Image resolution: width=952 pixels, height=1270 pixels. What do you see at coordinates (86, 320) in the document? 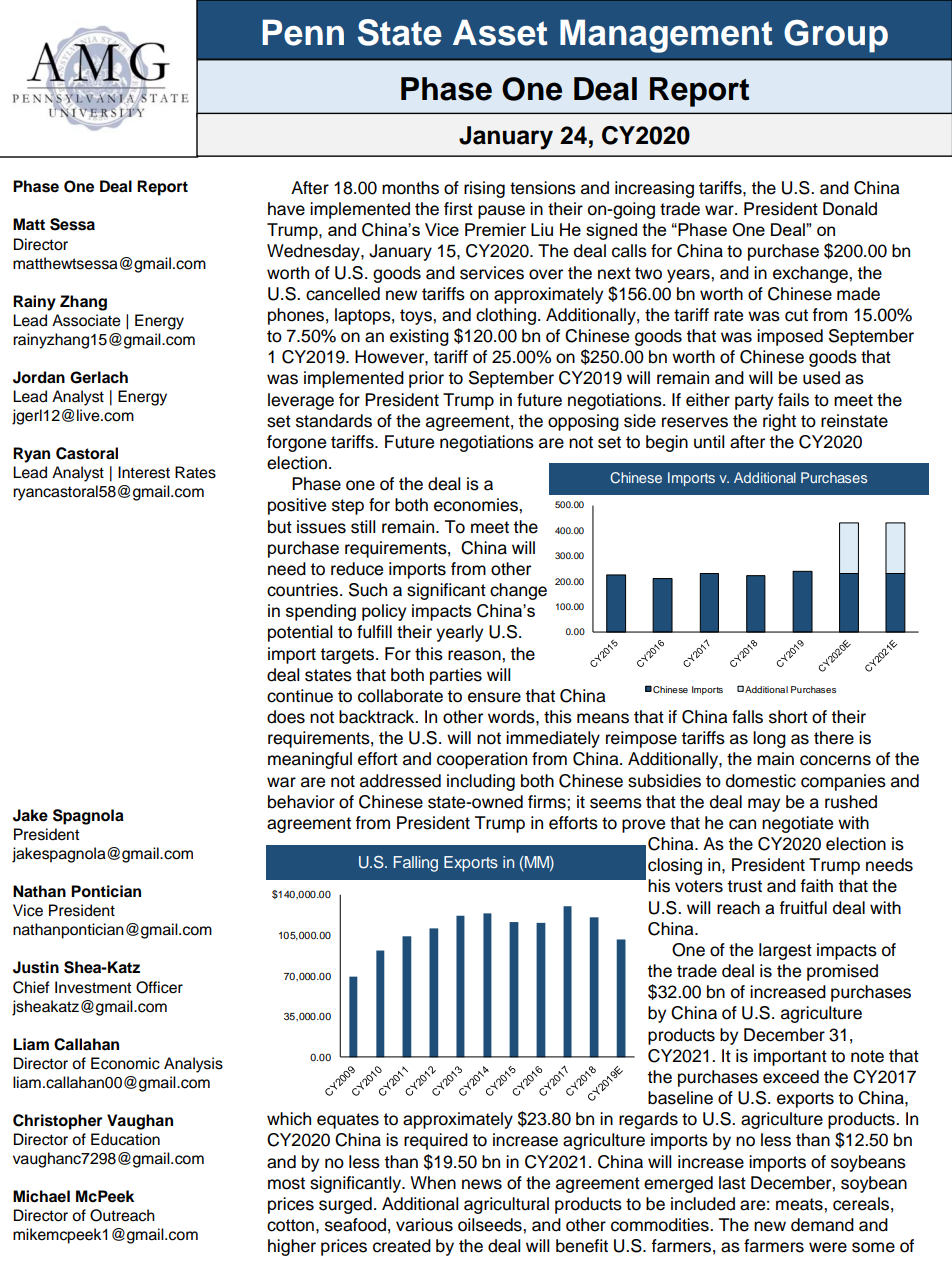
I see `Associate` at bounding box center [86, 320].
